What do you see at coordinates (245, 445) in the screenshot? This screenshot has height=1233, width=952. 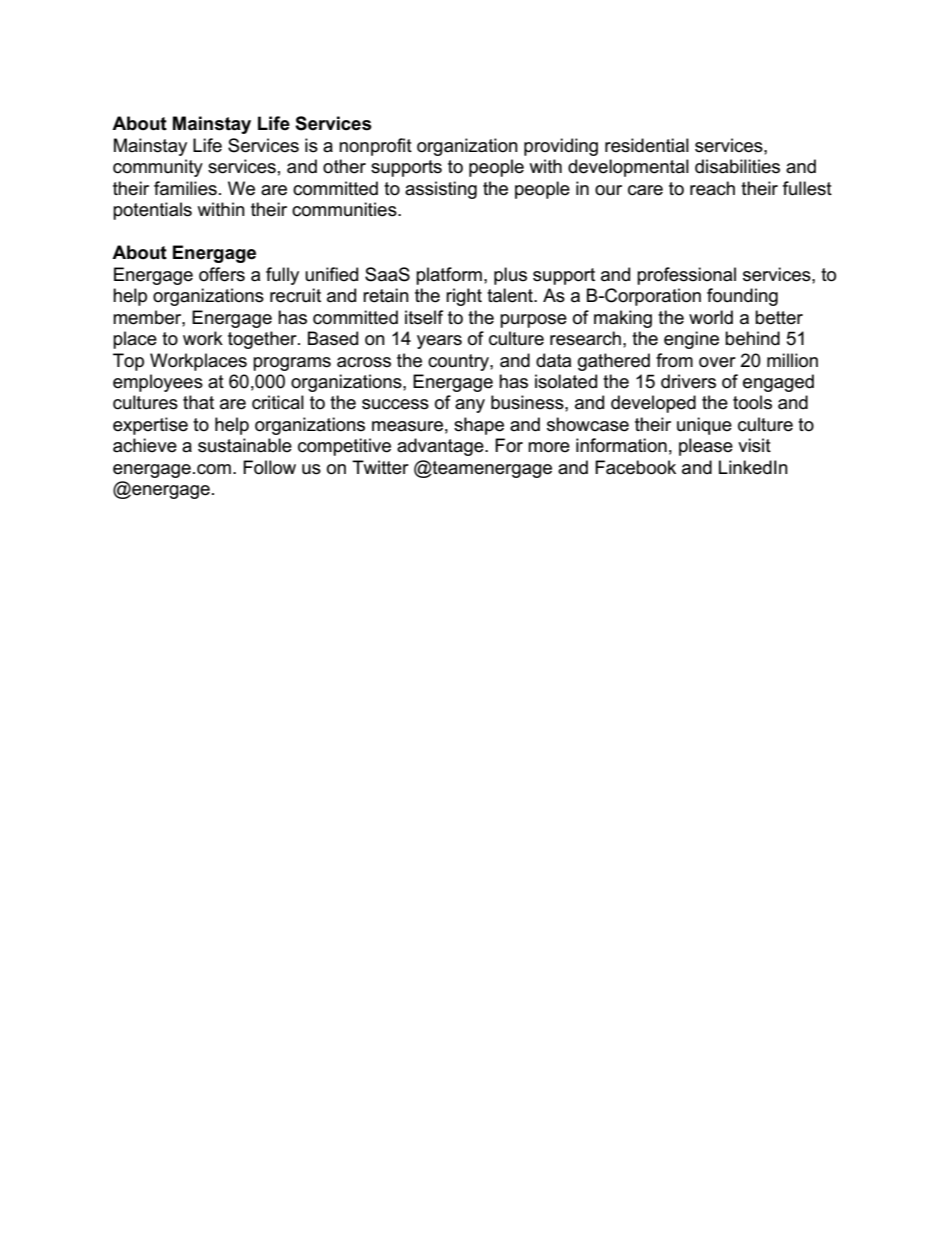 I see `sustainable` at bounding box center [245, 445].
